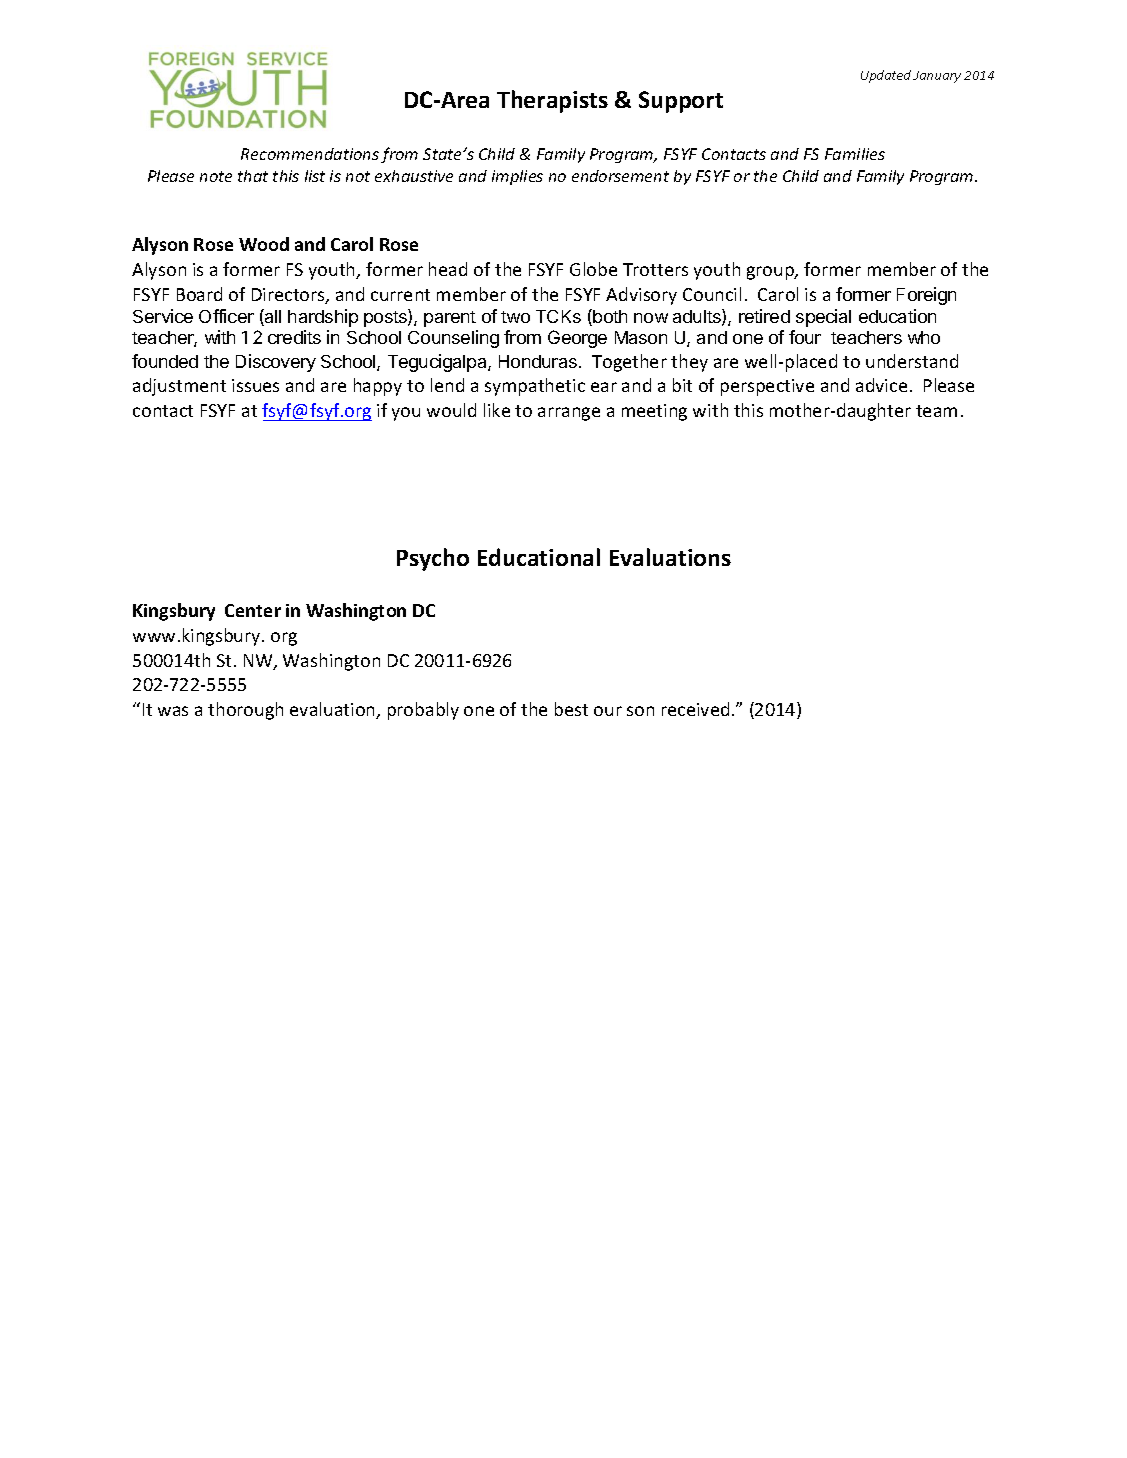 The image size is (1127, 1458). Describe the element at coordinates (569, 414) in the screenshot. I see `arrange` at that location.
